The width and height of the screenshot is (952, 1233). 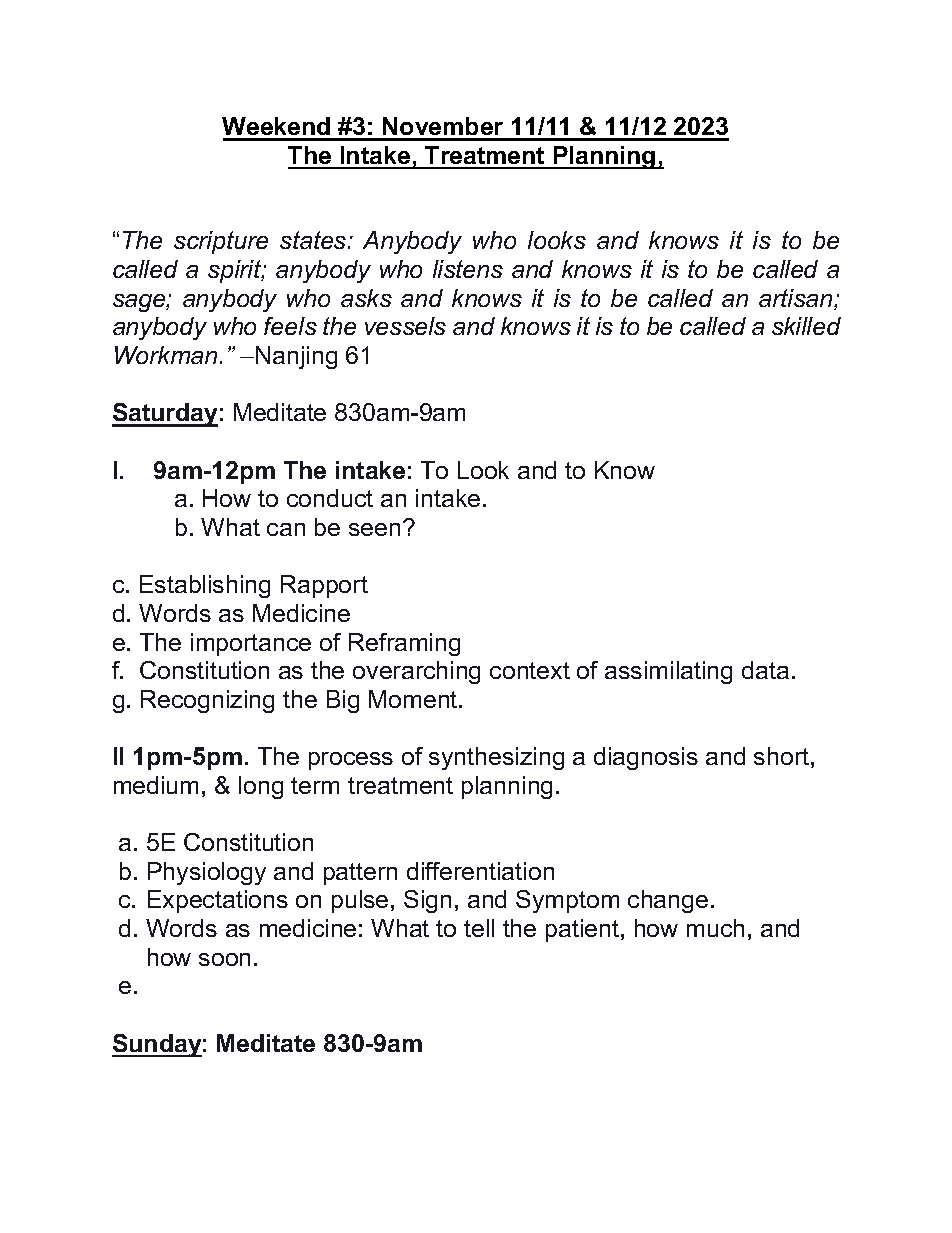 What do you see at coordinates (414, 699) in the screenshot?
I see `Moment` at bounding box center [414, 699].
